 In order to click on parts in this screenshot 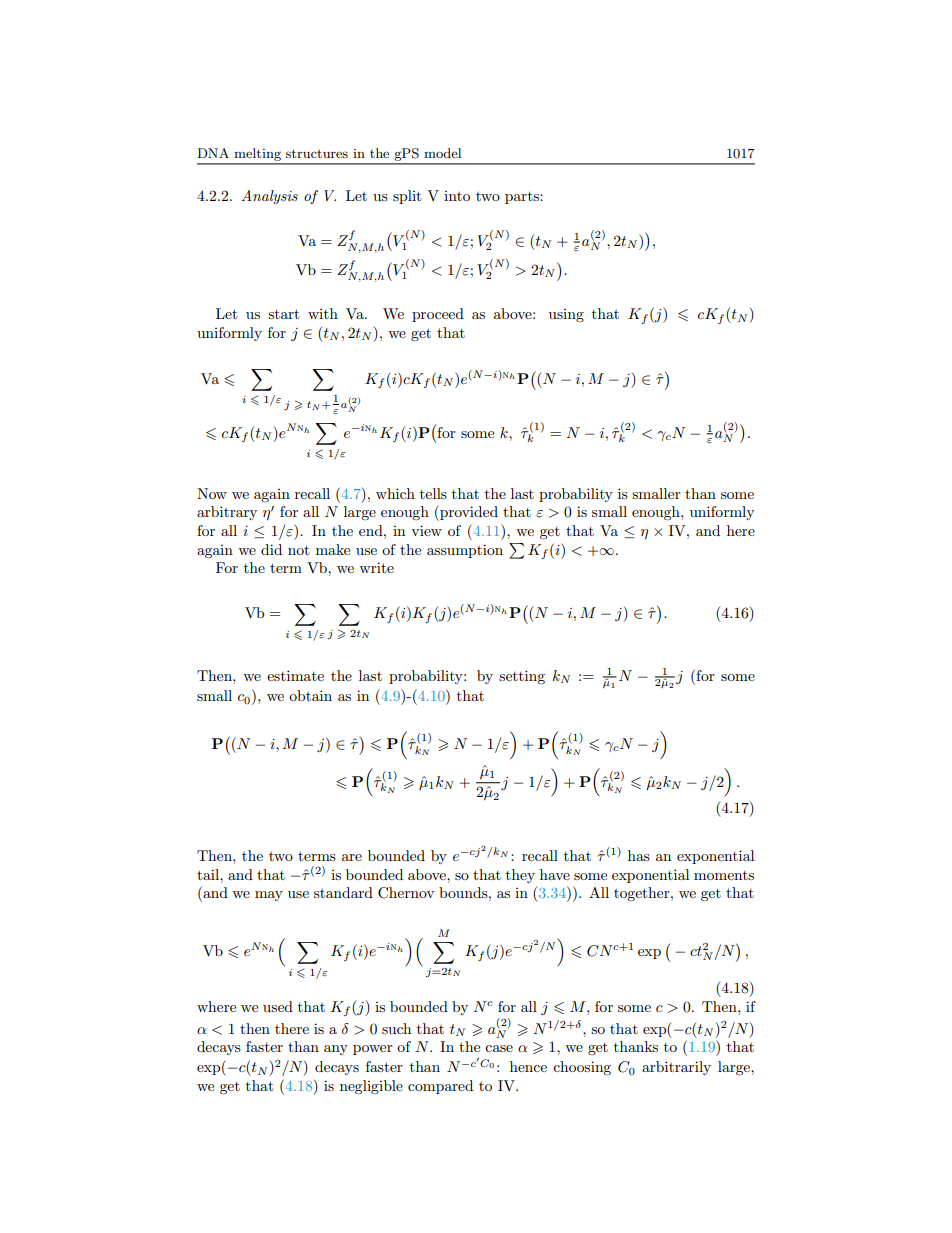, I will do `click(523, 198)`.
